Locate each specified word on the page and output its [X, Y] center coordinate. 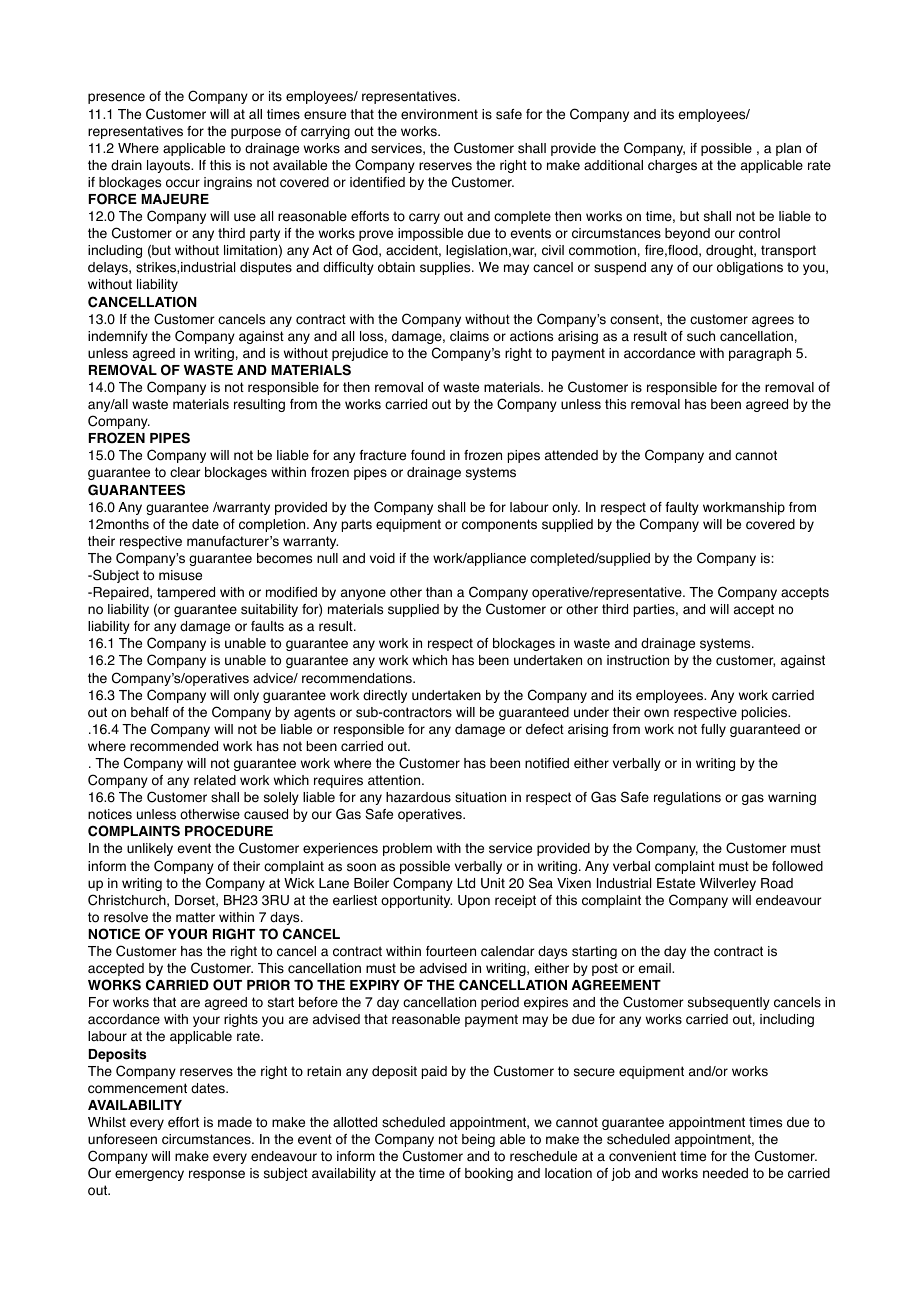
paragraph [760, 354]
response [217, 1175]
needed [725, 1173]
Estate [676, 883]
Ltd [466, 883]
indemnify [118, 337]
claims [469, 336]
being [478, 1140]
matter [195, 917]
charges [672, 166]
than [439, 592]
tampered [186, 593]
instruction [638, 660]
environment [439, 114]
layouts [169, 166]
